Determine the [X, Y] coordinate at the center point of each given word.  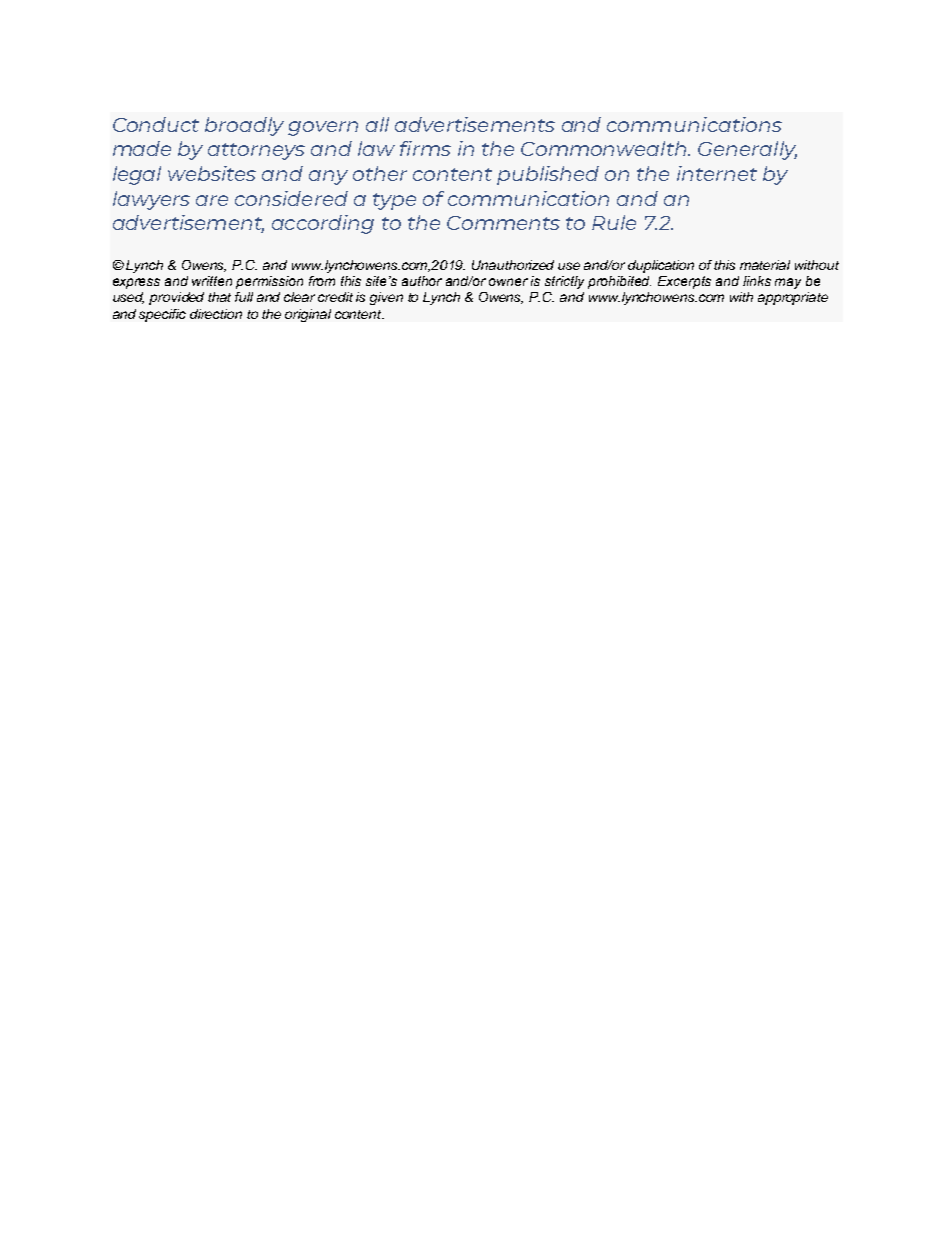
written [212, 281]
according [323, 224]
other [380, 173]
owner [508, 282]
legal [137, 175]
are [212, 200]
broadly [244, 126]
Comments [503, 223]
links [757, 281]
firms [425, 148]
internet [717, 173]
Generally [747, 150]
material [765, 265]
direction [216, 314]
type [394, 201]
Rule [614, 222]
